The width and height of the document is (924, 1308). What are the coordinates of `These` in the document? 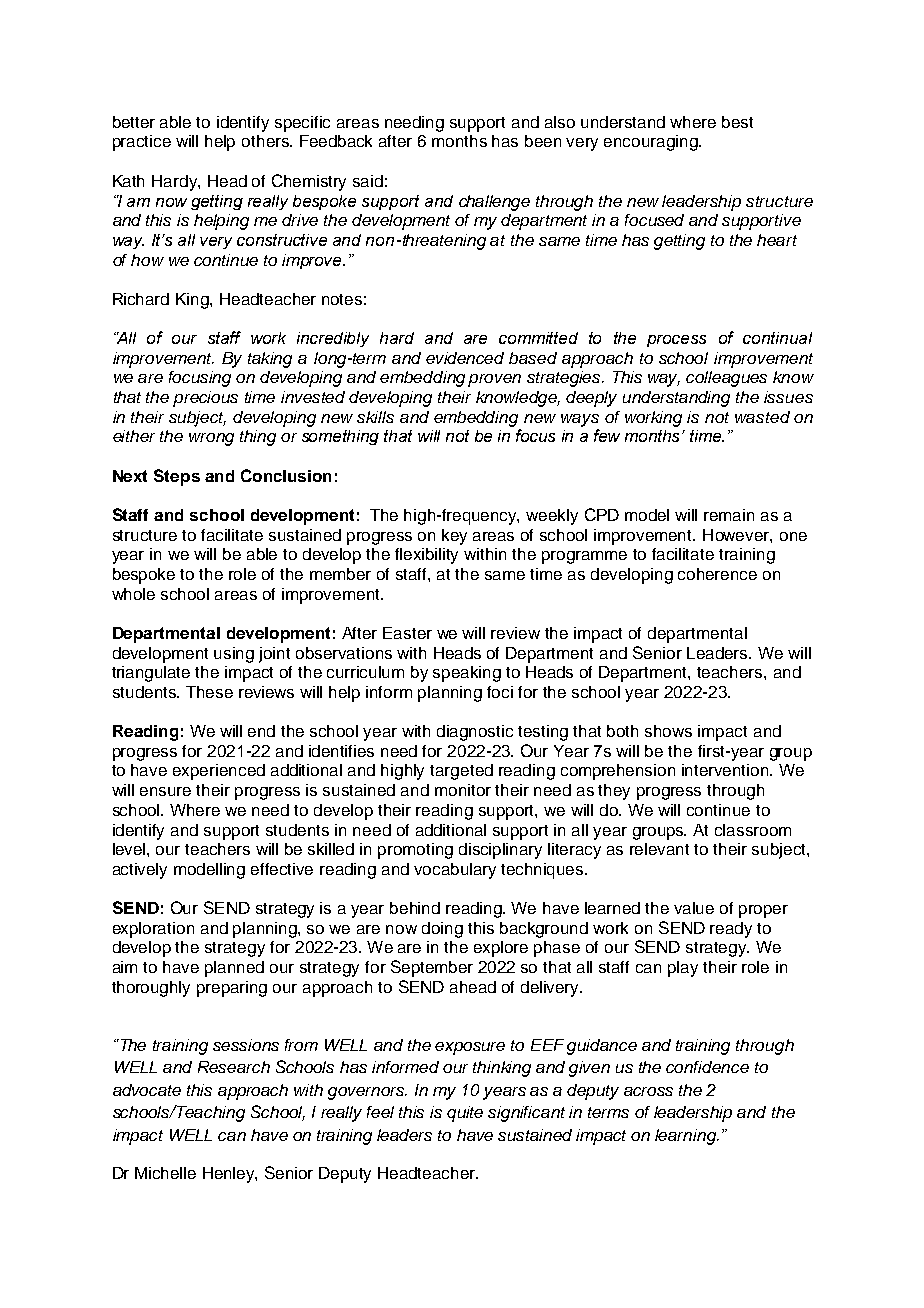 It's located at (209, 692).
